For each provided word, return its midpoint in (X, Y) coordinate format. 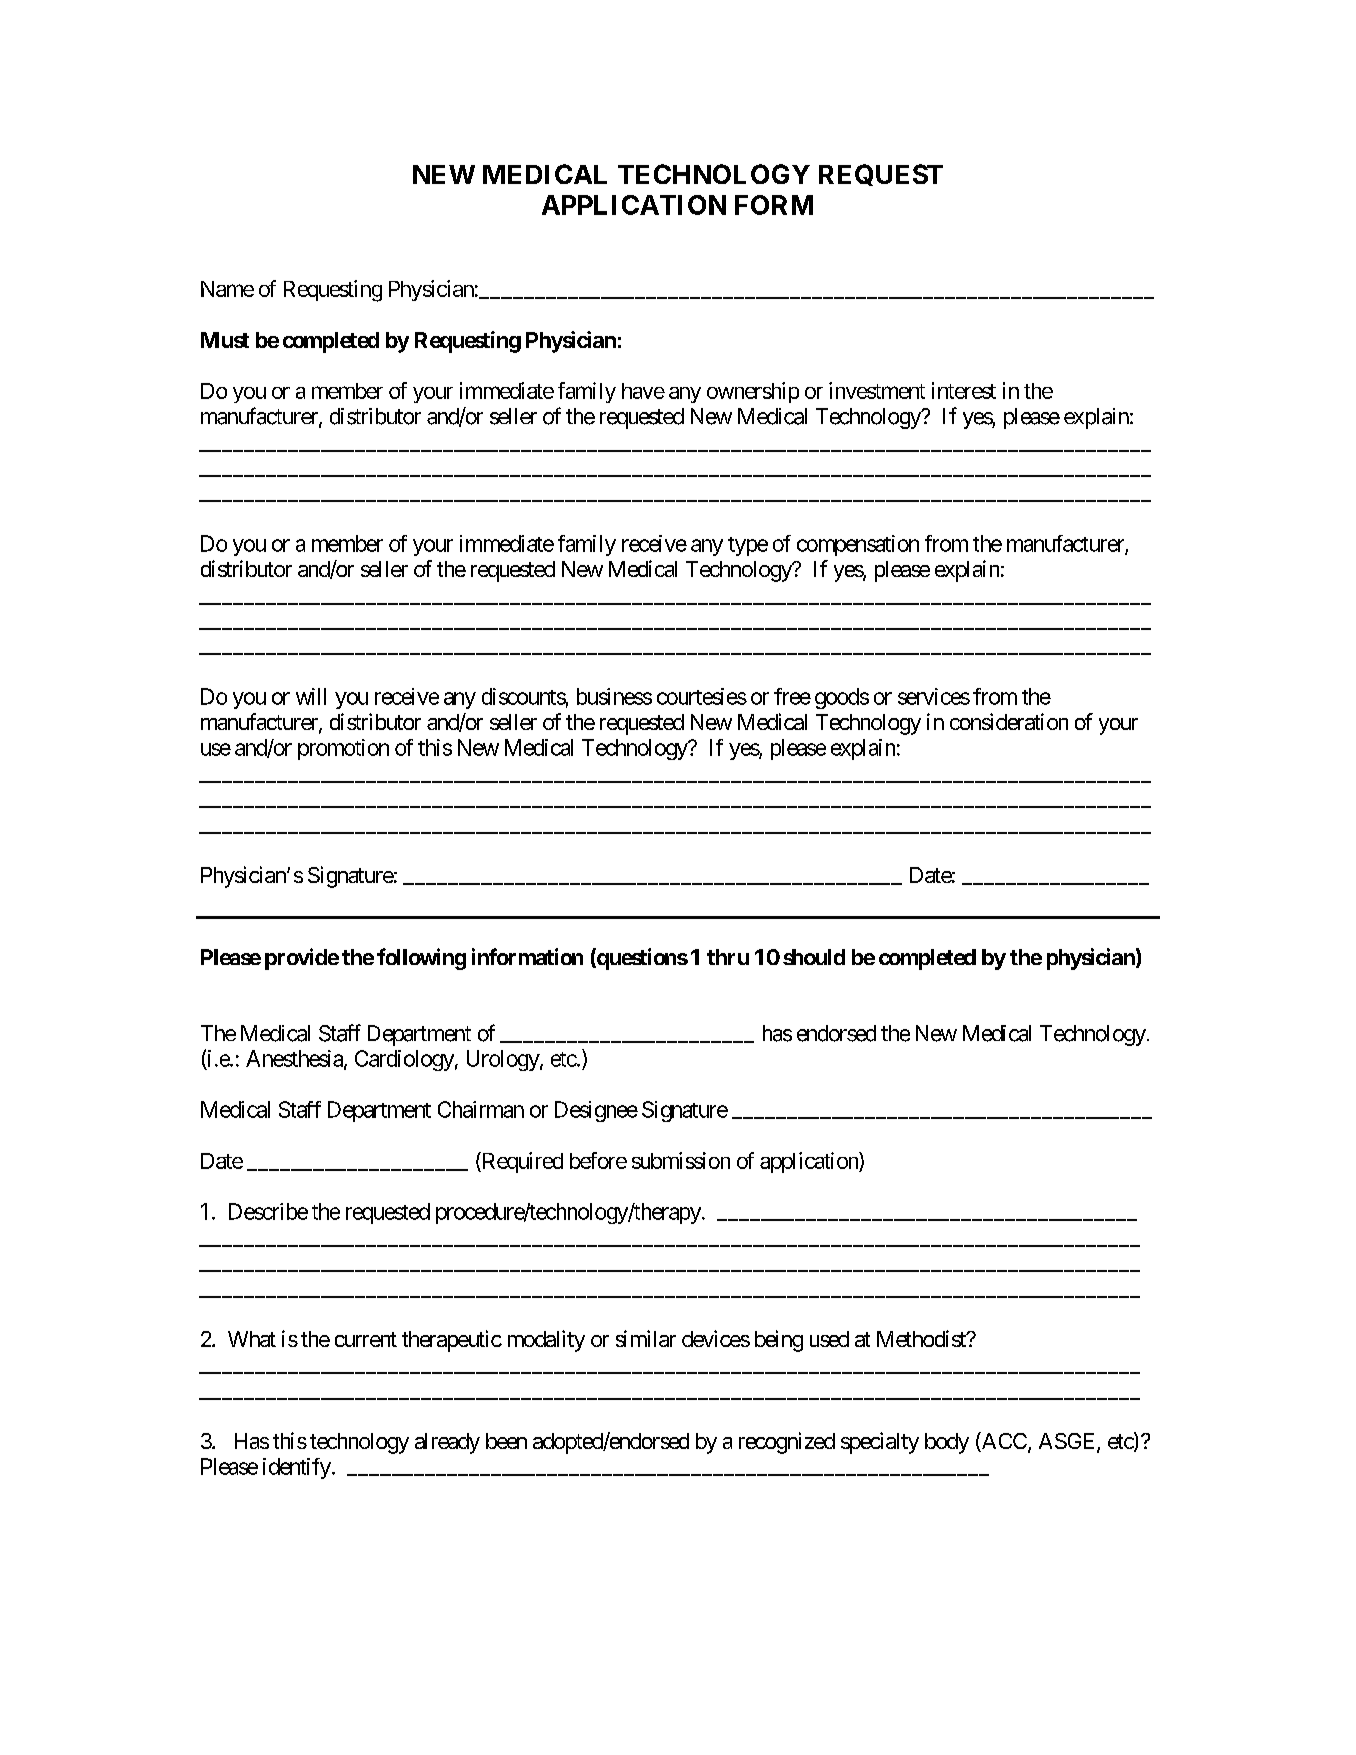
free (792, 696)
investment (877, 390)
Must (225, 340)
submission (681, 1160)
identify (297, 1468)
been (506, 1441)
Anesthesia (295, 1059)
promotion (343, 749)
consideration (1009, 721)
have (643, 391)
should (814, 957)
